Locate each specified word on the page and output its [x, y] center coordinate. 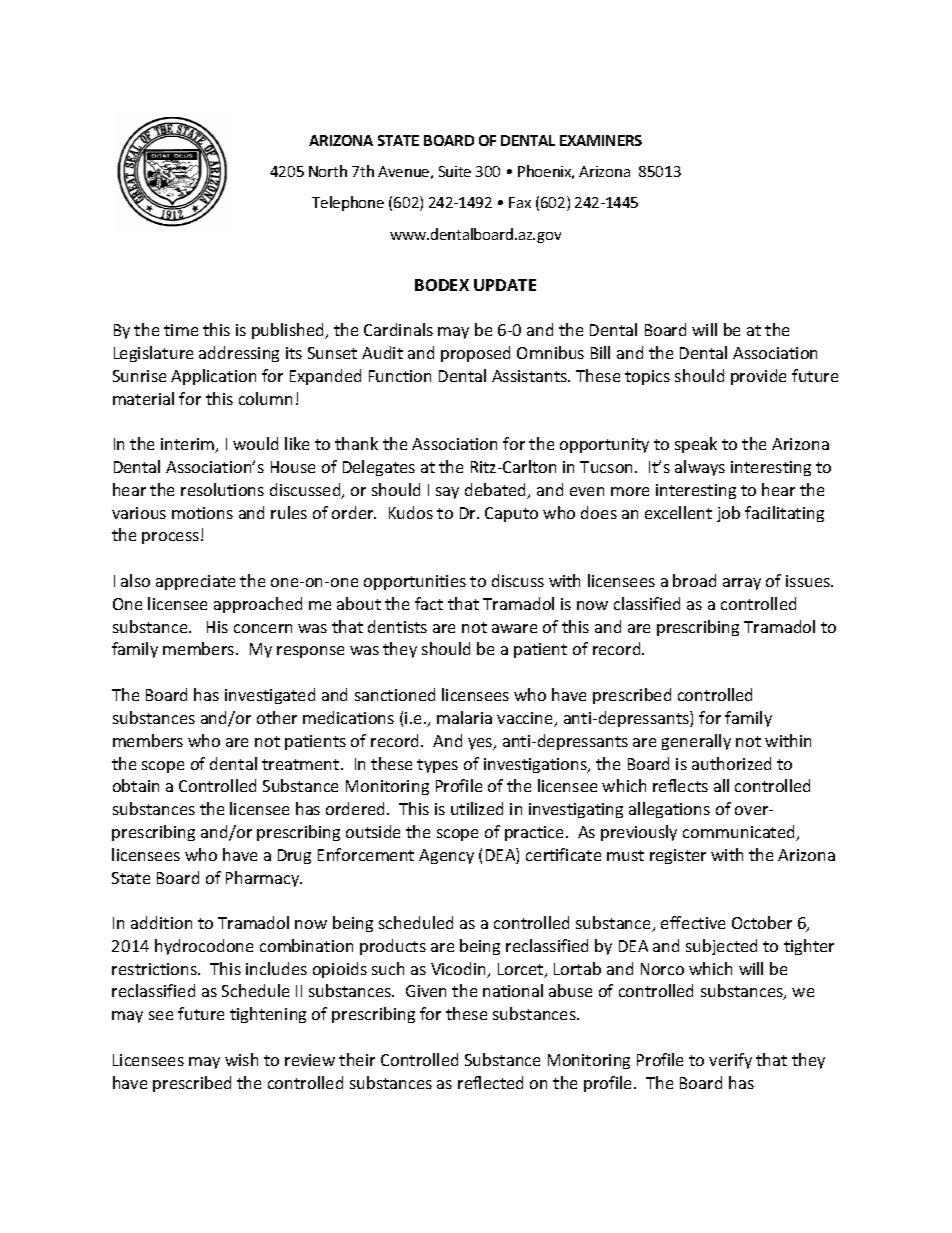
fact [429, 603]
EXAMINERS [601, 140]
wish [241, 1059]
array [742, 584]
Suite [455, 171]
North [328, 171]
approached [258, 605]
